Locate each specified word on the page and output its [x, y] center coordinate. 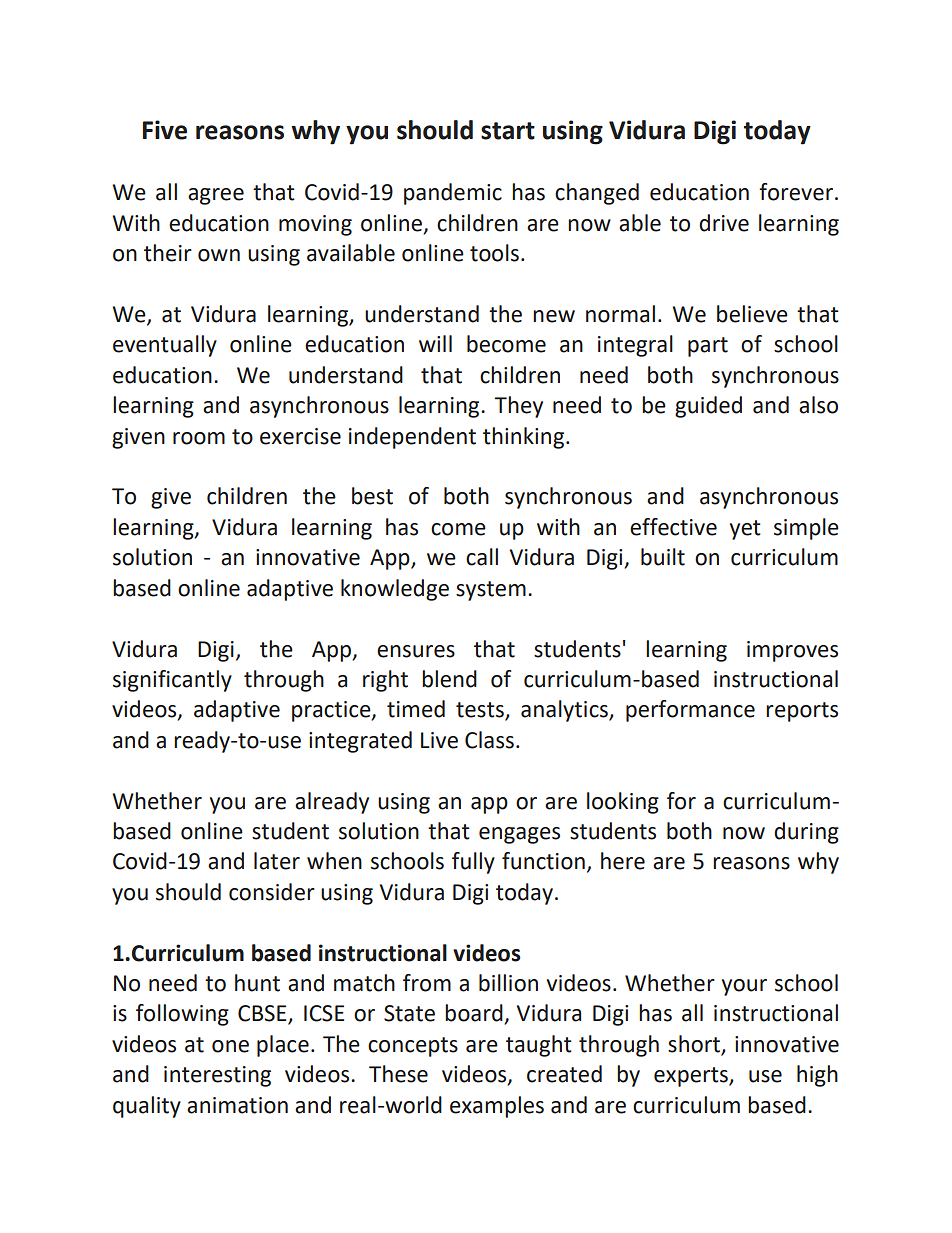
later [277, 861]
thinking [523, 438]
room [199, 438]
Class [489, 740]
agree [216, 196]
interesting [217, 1076]
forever [797, 192]
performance [690, 711]
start [508, 131]
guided [708, 407]
